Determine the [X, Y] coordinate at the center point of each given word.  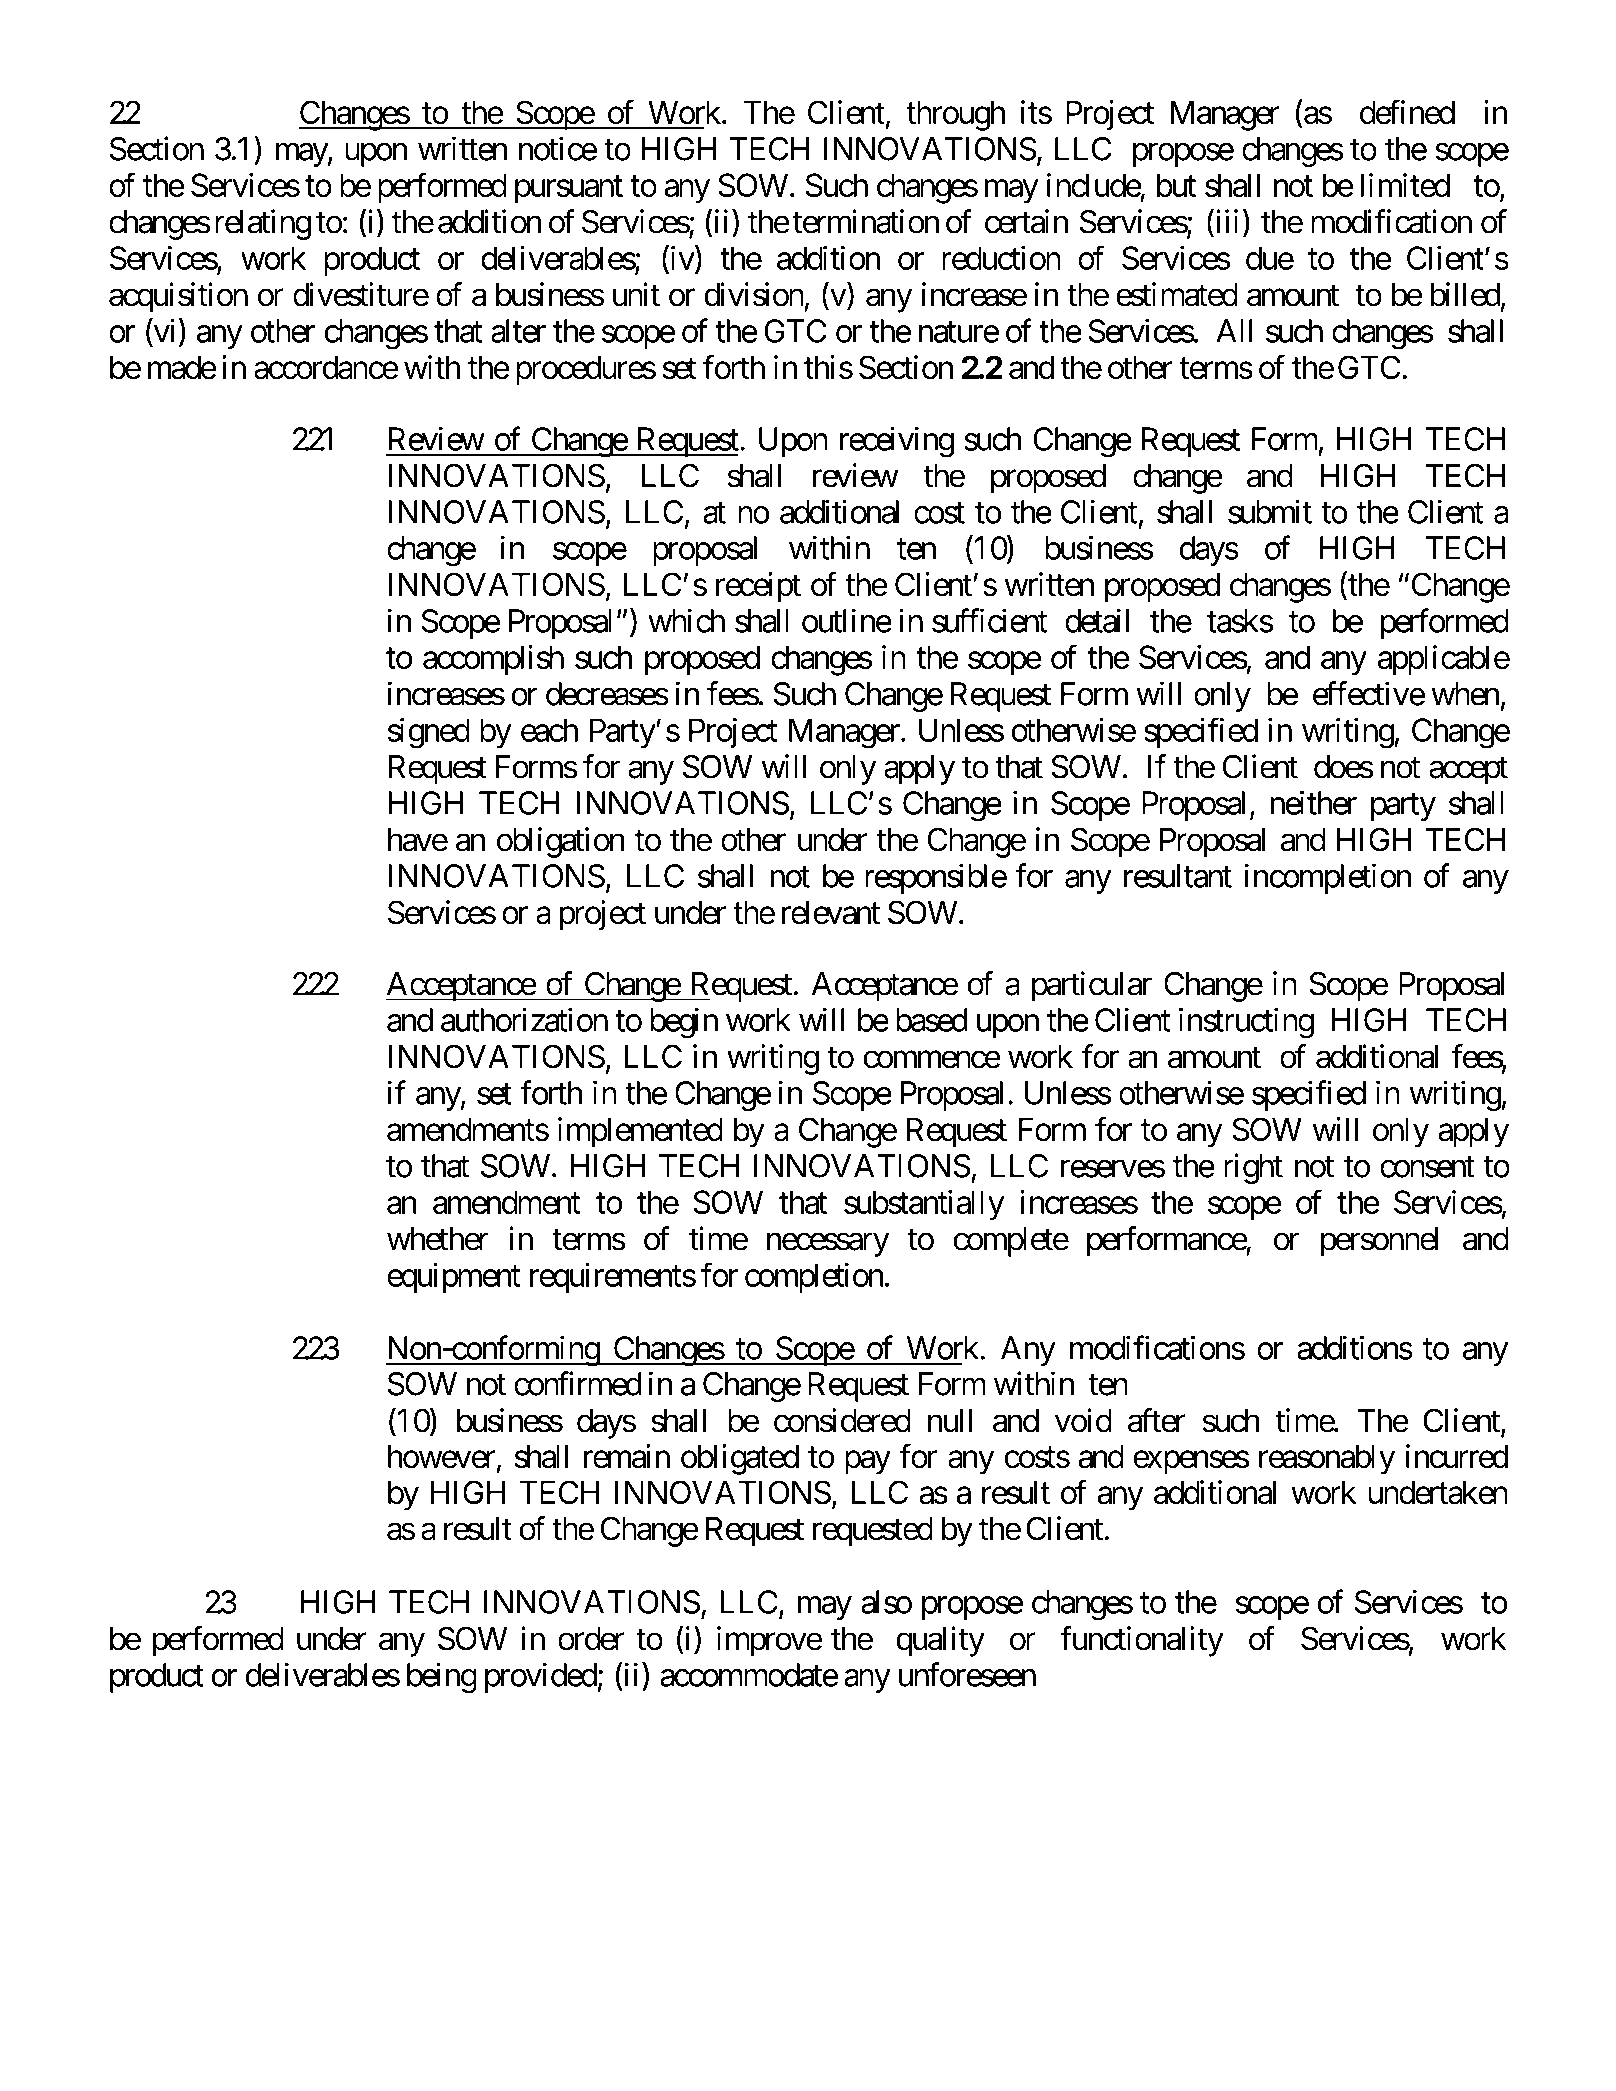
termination [866, 221]
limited [1405, 185]
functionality [1142, 1641]
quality [940, 1641]
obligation [561, 842]
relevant [831, 913]
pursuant [569, 190]
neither [1314, 802]
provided [541, 1677]
